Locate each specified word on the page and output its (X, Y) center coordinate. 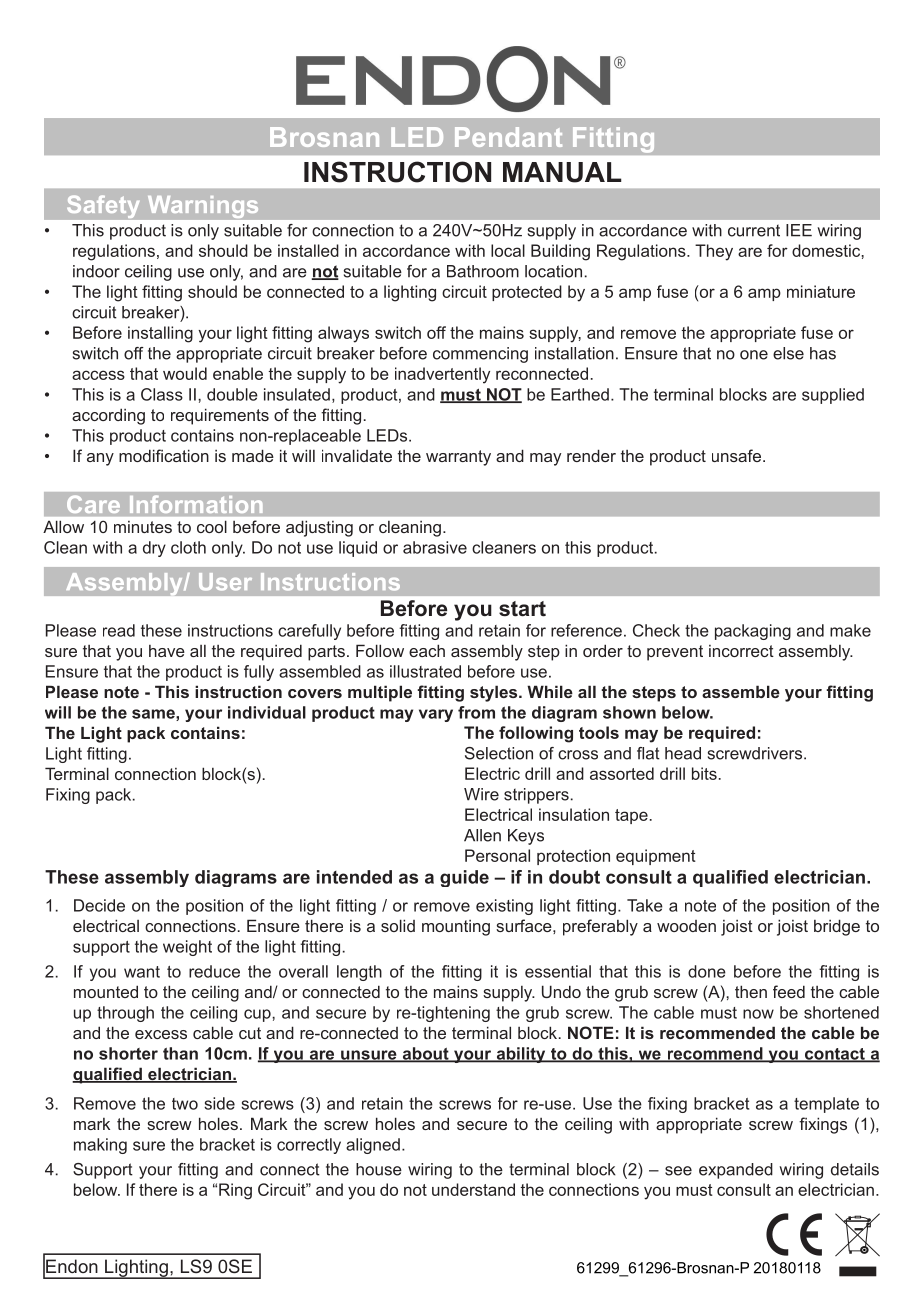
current (754, 230)
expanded (736, 1171)
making (100, 1146)
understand (473, 1189)
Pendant (508, 137)
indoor (96, 271)
